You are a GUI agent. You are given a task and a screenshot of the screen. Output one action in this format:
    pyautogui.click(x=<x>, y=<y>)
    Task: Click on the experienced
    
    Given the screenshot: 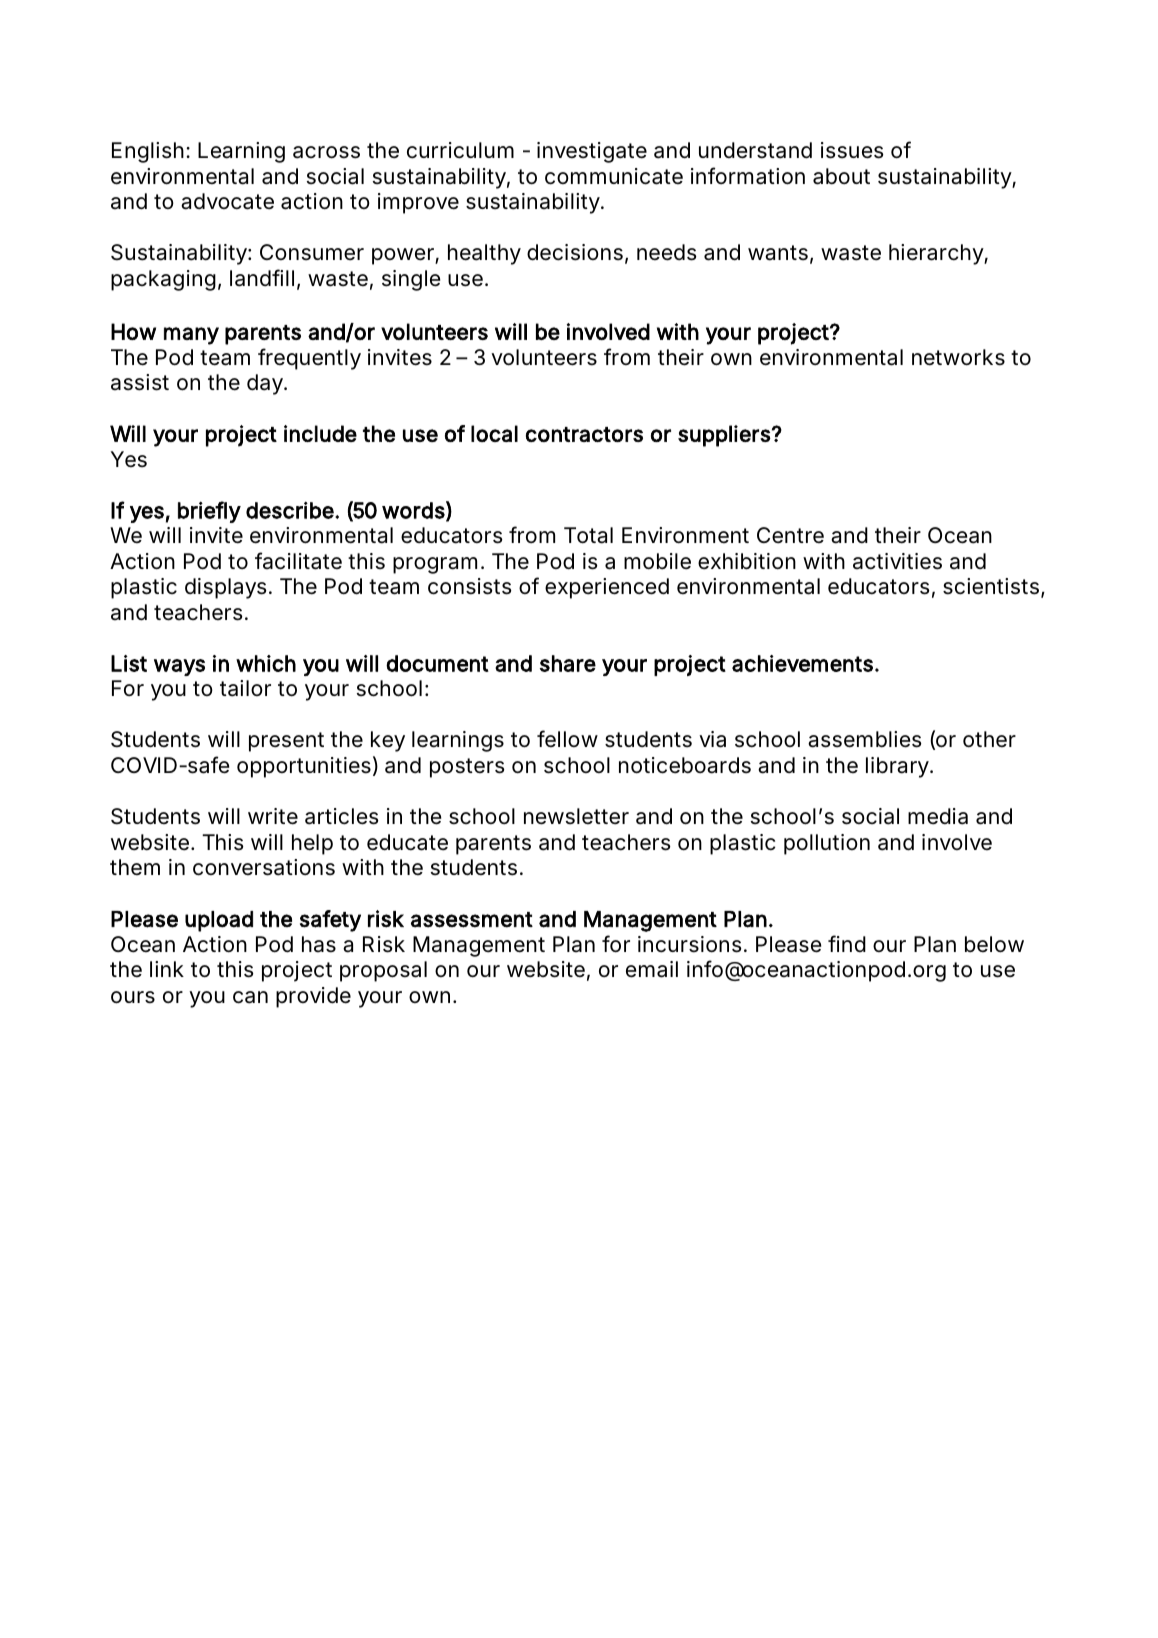 What is the action you would take?
    pyautogui.click(x=607, y=588)
